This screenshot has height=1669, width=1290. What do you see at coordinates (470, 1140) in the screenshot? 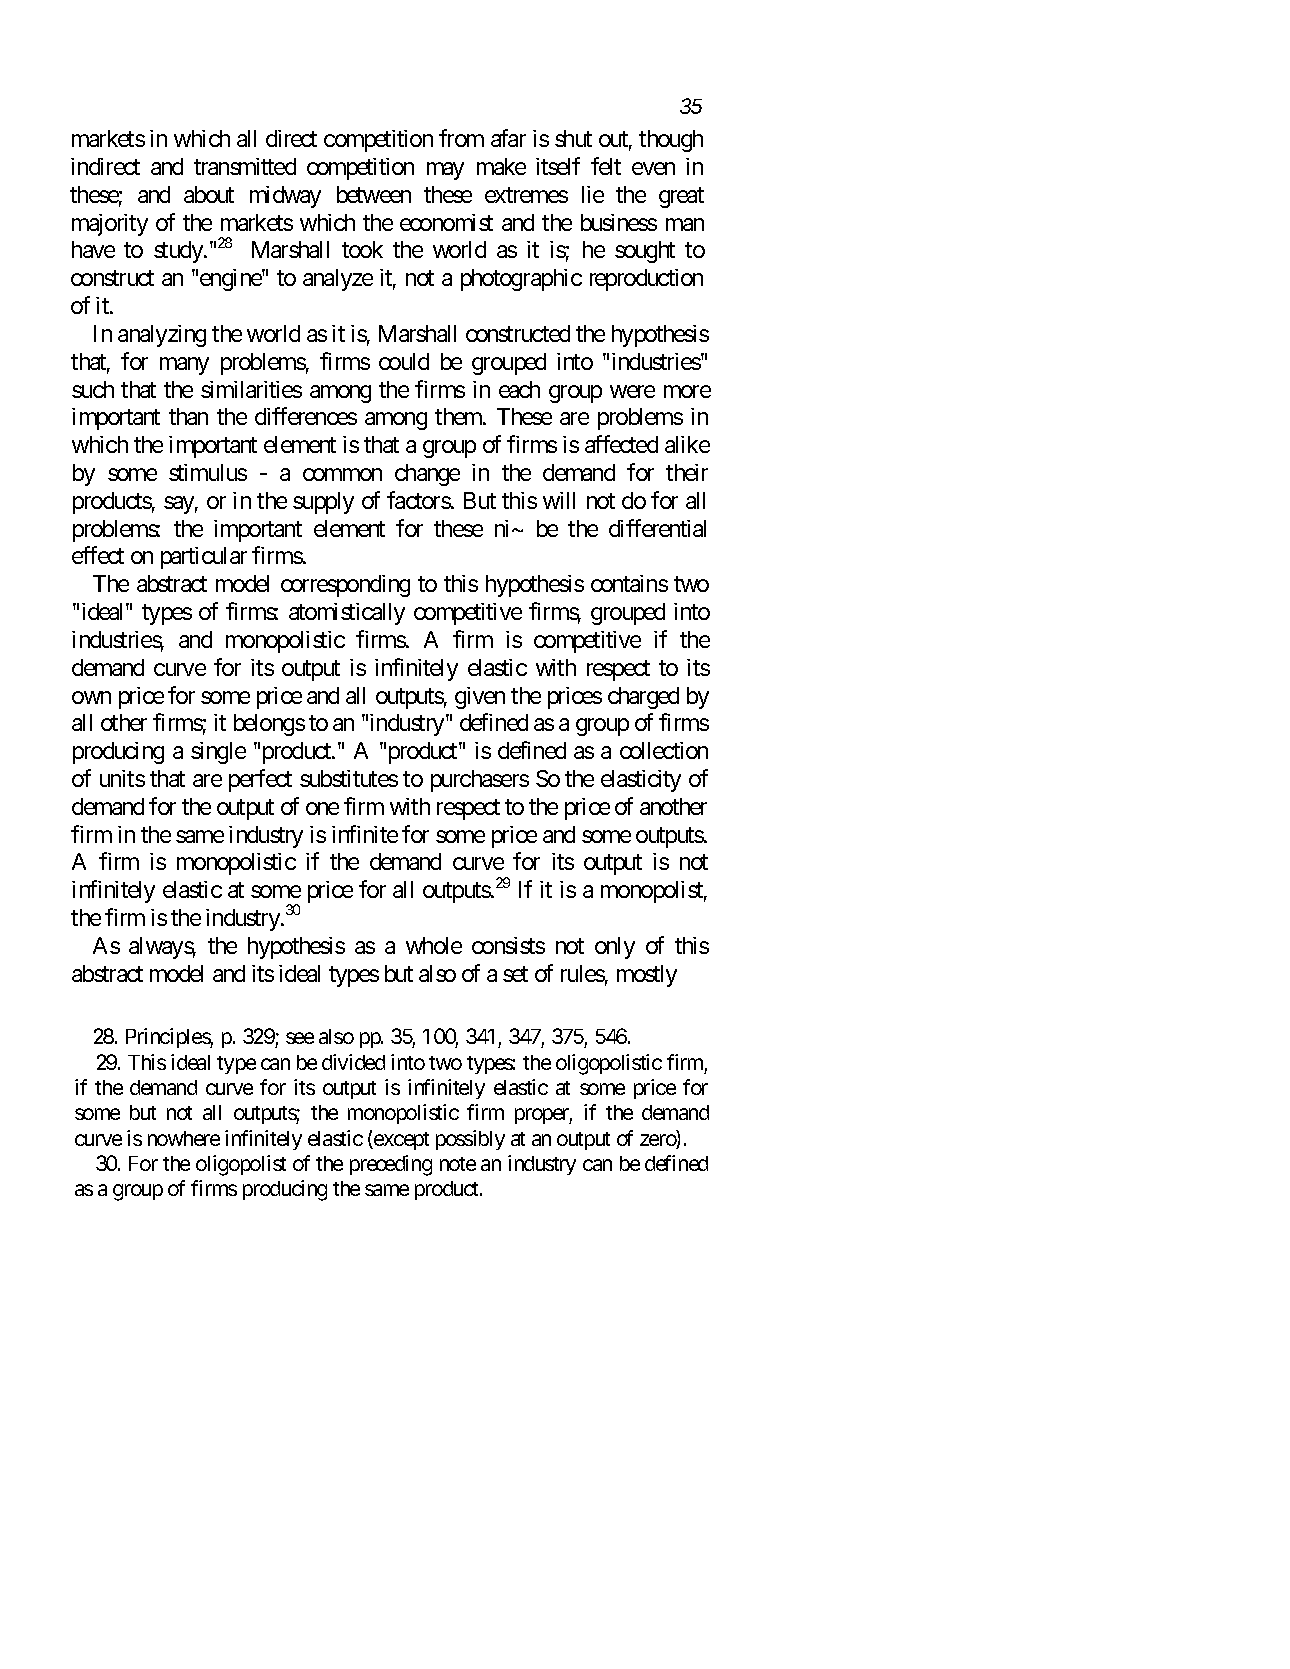
I see `possibly` at bounding box center [470, 1140].
